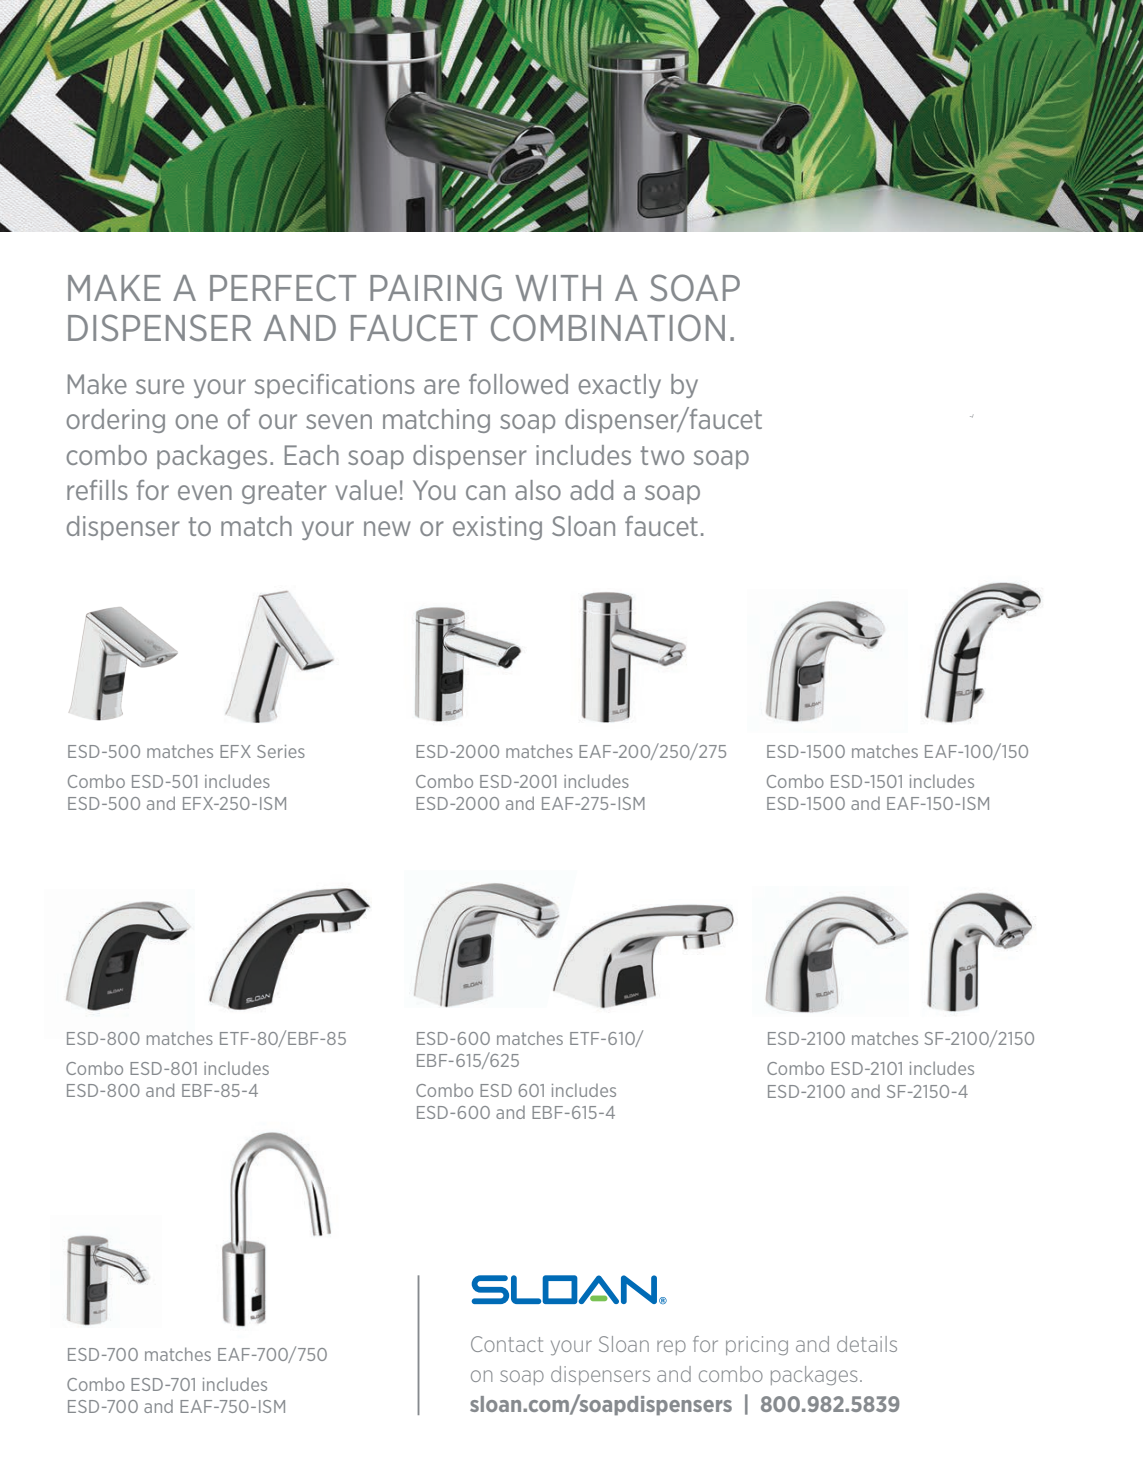 The width and height of the screenshot is (1143, 1479). Describe the element at coordinates (671, 1347) in the screenshot. I see `rep` at that location.
